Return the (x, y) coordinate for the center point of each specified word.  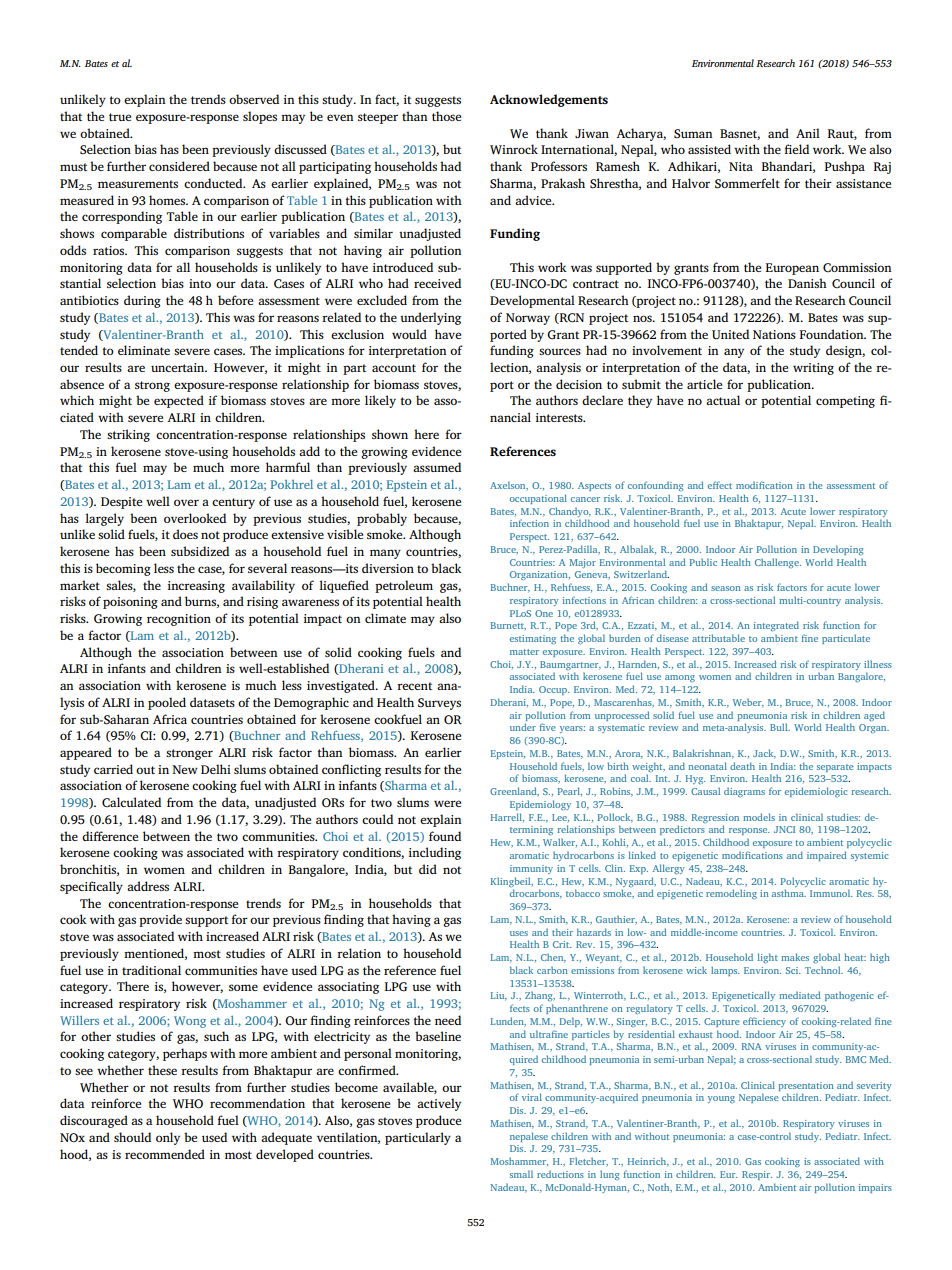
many (385, 554)
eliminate (144, 350)
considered (179, 166)
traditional (151, 970)
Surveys (439, 704)
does (185, 534)
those (446, 116)
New (185, 769)
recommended (165, 1154)
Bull (780, 727)
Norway (528, 319)
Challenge (778, 563)
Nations (774, 334)
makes (795, 957)
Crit (562, 944)
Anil (808, 133)
